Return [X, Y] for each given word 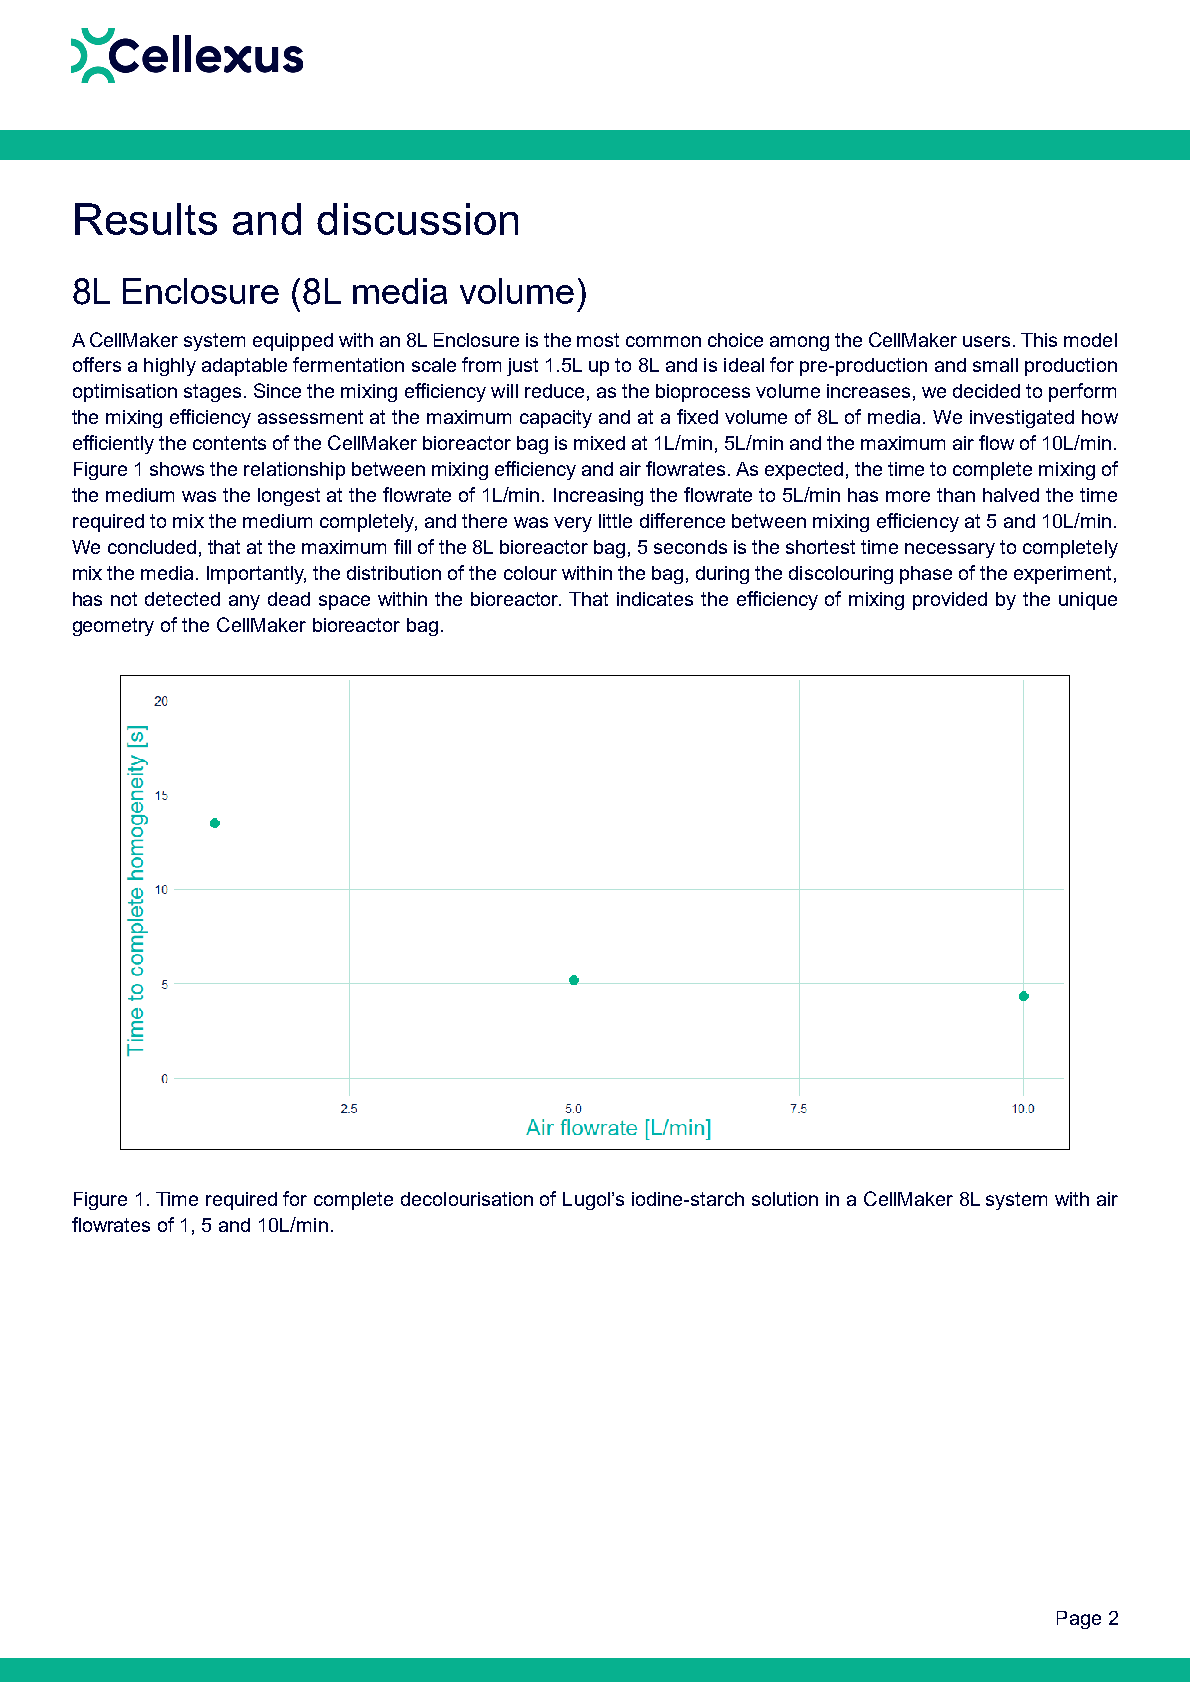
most [598, 340]
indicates [655, 599]
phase [926, 575]
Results [146, 219]
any [244, 602]
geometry [113, 627]
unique [1088, 601]
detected [182, 599]
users [986, 341]
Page [1079, 1620]
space [344, 602]
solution [785, 1199]
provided [950, 601]
